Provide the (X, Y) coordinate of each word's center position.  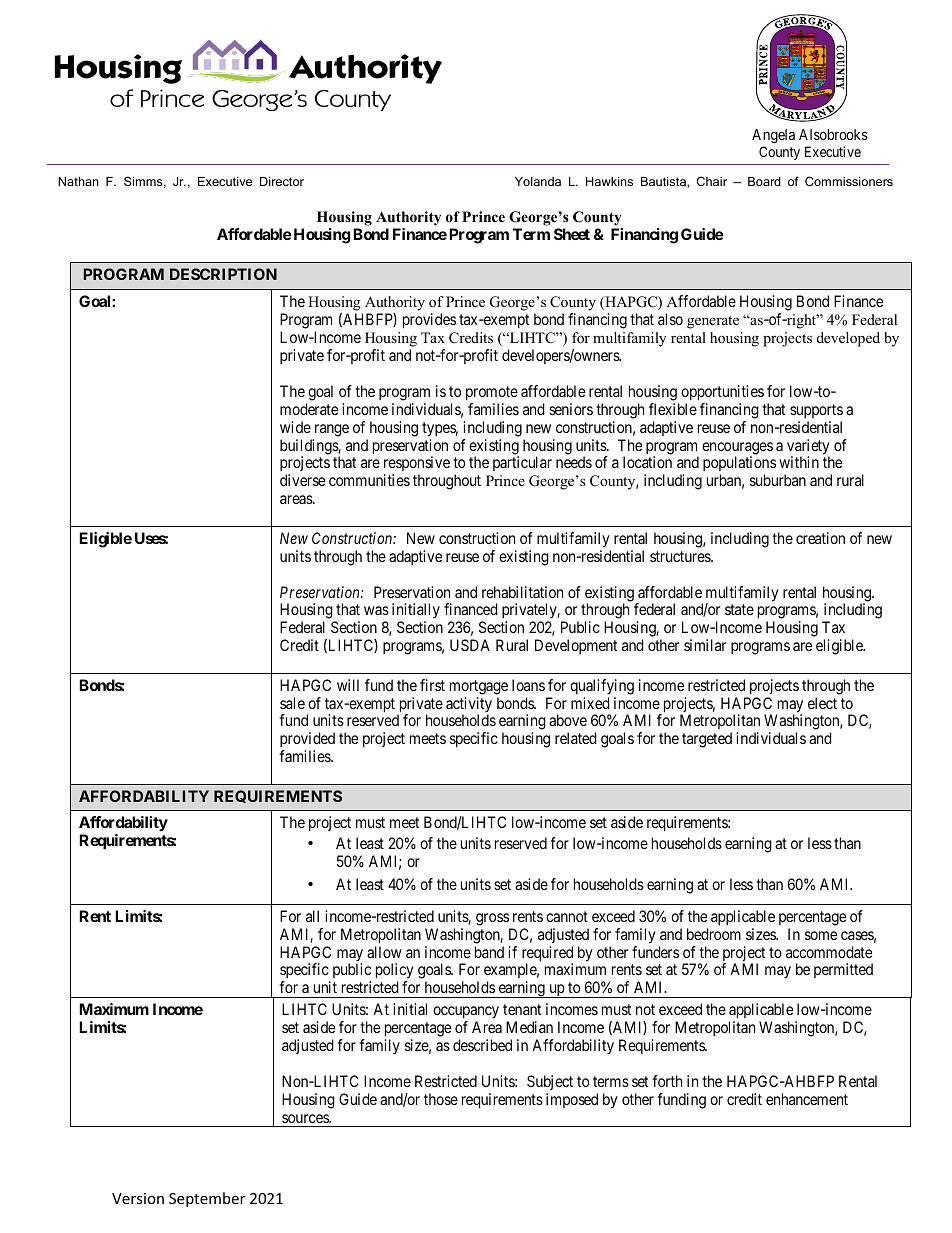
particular (522, 463)
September (207, 1199)
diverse (302, 480)
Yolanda (538, 181)
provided (307, 741)
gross (493, 921)
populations (739, 465)
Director (282, 181)
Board (764, 181)
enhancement (807, 1099)
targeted (707, 740)
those (441, 1099)
